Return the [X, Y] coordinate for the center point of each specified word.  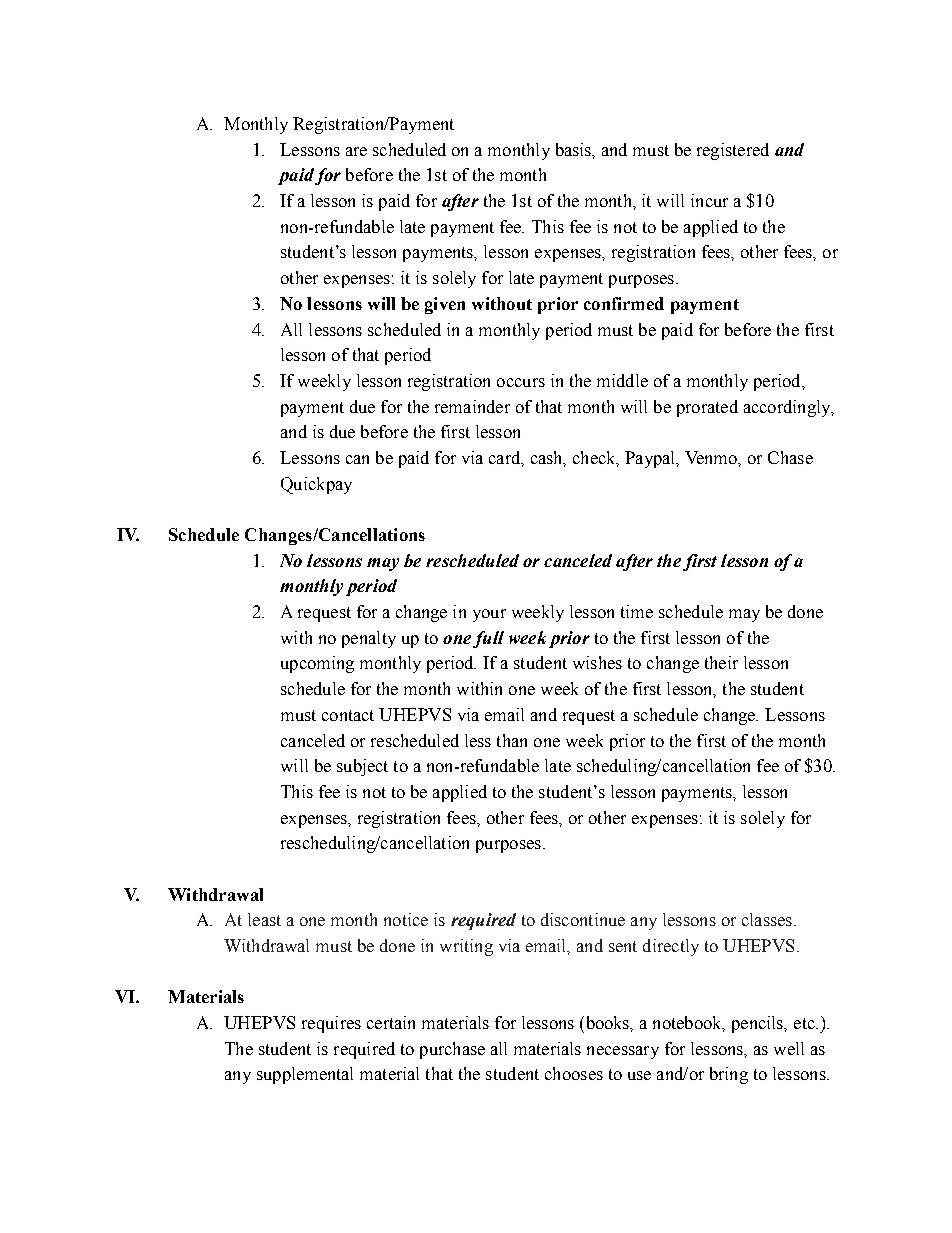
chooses [574, 1073]
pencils [759, 1024]
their [721, 662]
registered [733, 151]
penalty [369, 639]
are [356, 151]
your [489, 615]
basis [575, 150]
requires [331, 1024]
